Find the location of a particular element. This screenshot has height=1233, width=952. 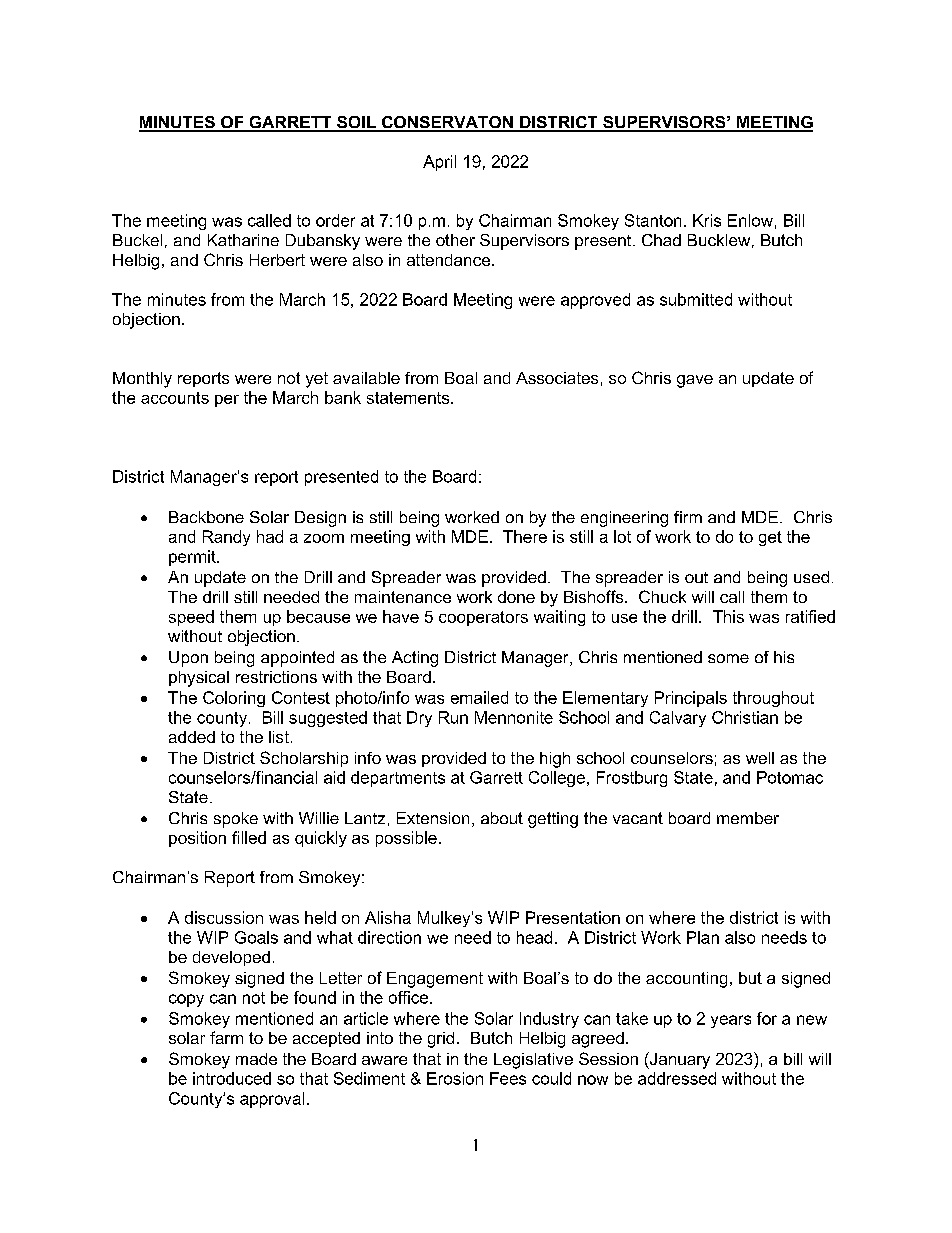

speed is located at coordinates (191, 618).
